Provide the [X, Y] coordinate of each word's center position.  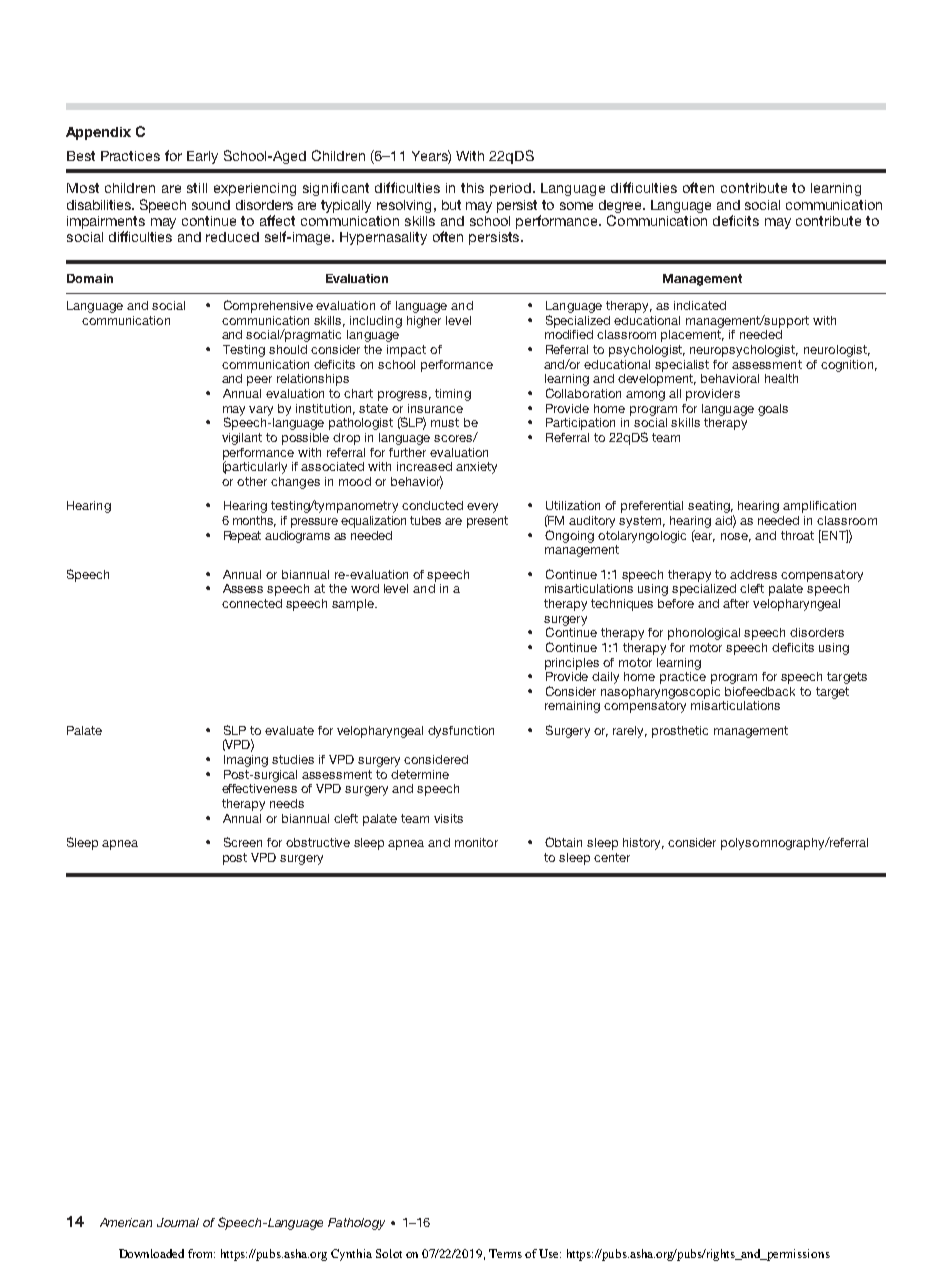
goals [773, 410]
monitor [476, 842]
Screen [243, 842]
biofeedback [760, 691]
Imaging [246, 761]
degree [622, 206]
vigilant [242, 439]
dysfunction [461, 732]
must [445, 422]
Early [202, 157]
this [472, 188]
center [612, 857]
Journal [178, 1222]
